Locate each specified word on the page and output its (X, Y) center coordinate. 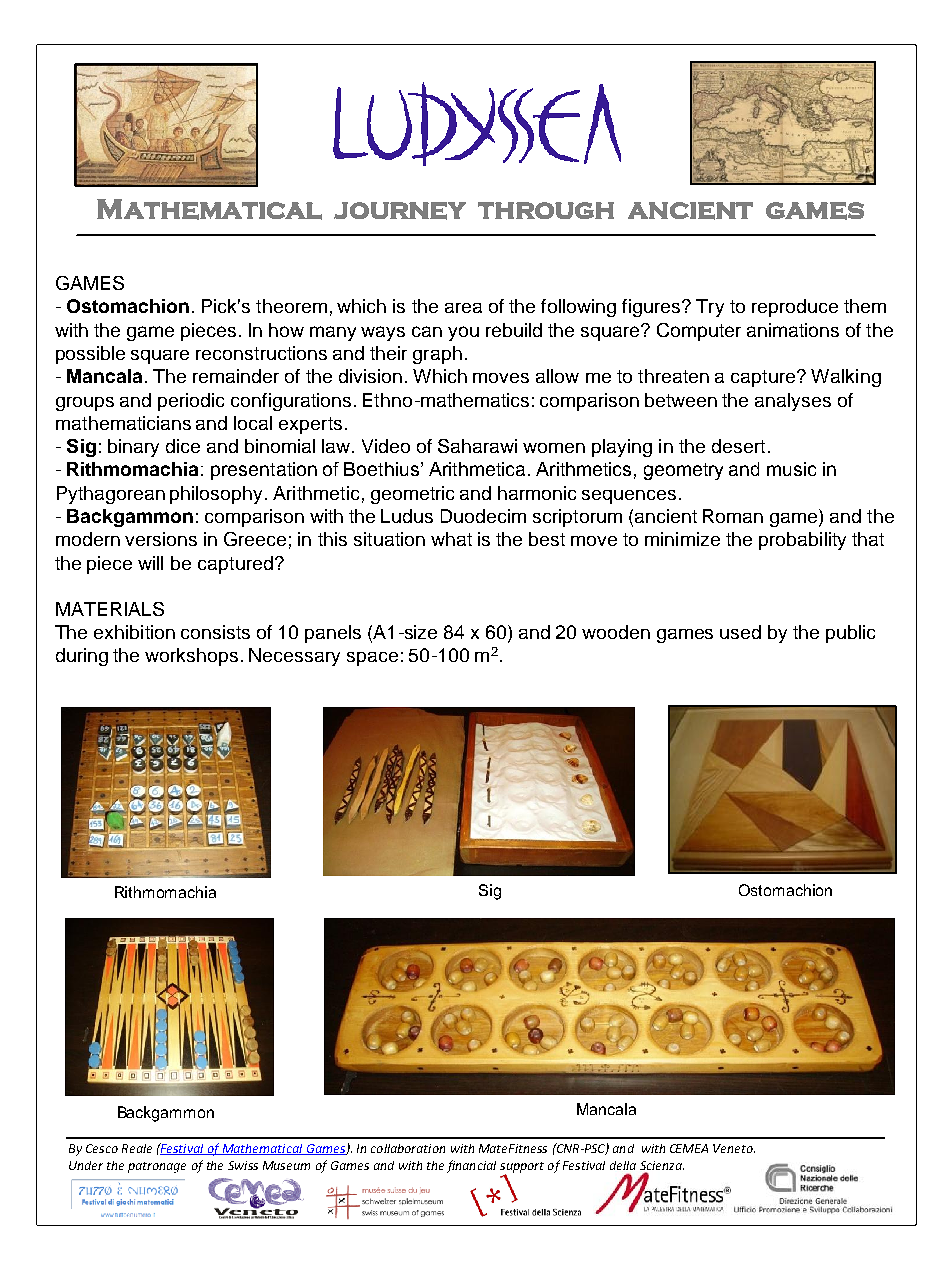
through (546, 210)
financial (471, 1166)
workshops (191, 657)
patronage (157, 1167)
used (740, 632)
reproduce (795, 308)
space (372, 659)
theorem (291, 306)
